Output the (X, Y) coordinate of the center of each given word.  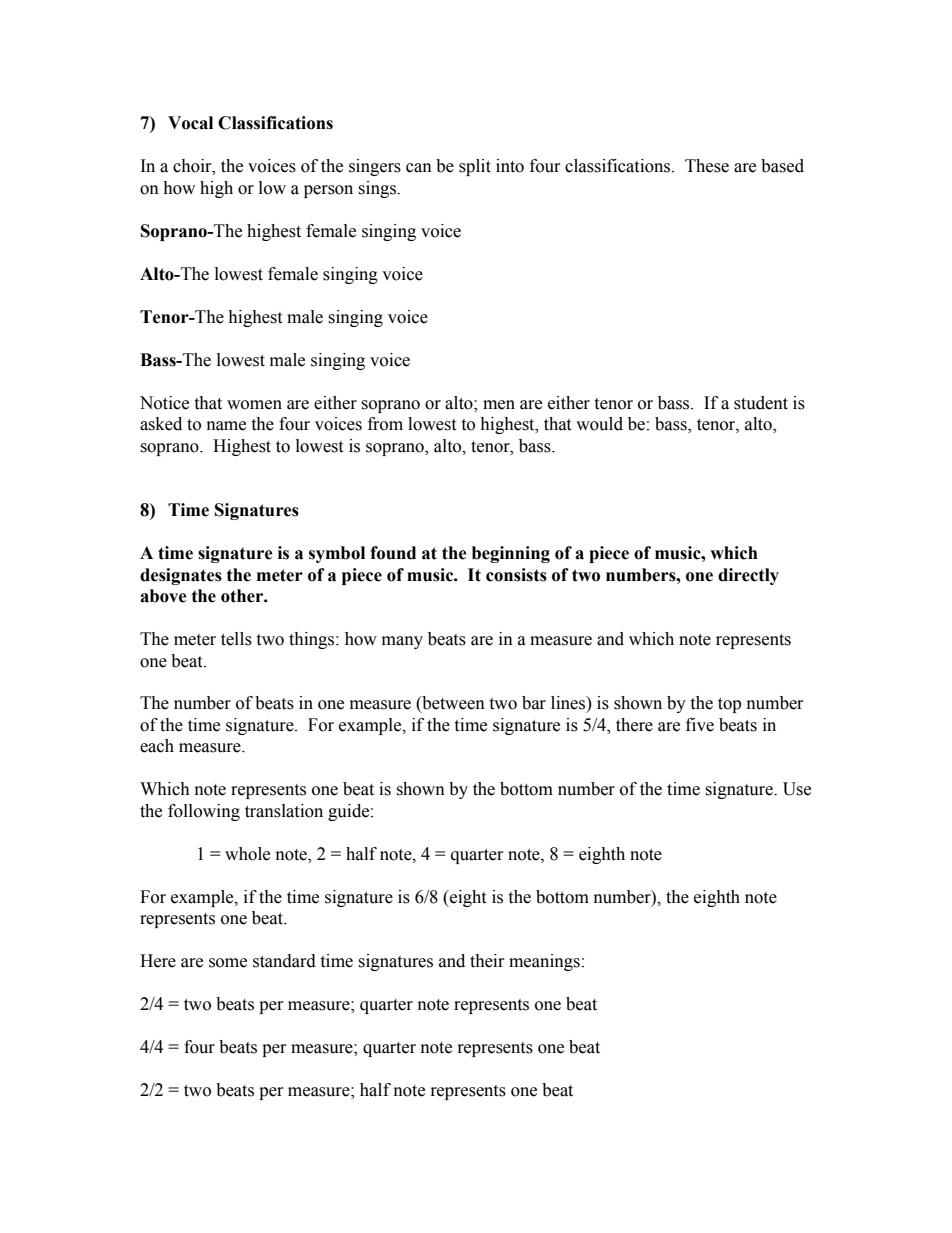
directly (748, 576)
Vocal (190, 123)
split (475, 167)
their (487, 961)
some (228, 963)
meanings (544, 962)
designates (181, 576)
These (707, 166)
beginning (511, 554)
